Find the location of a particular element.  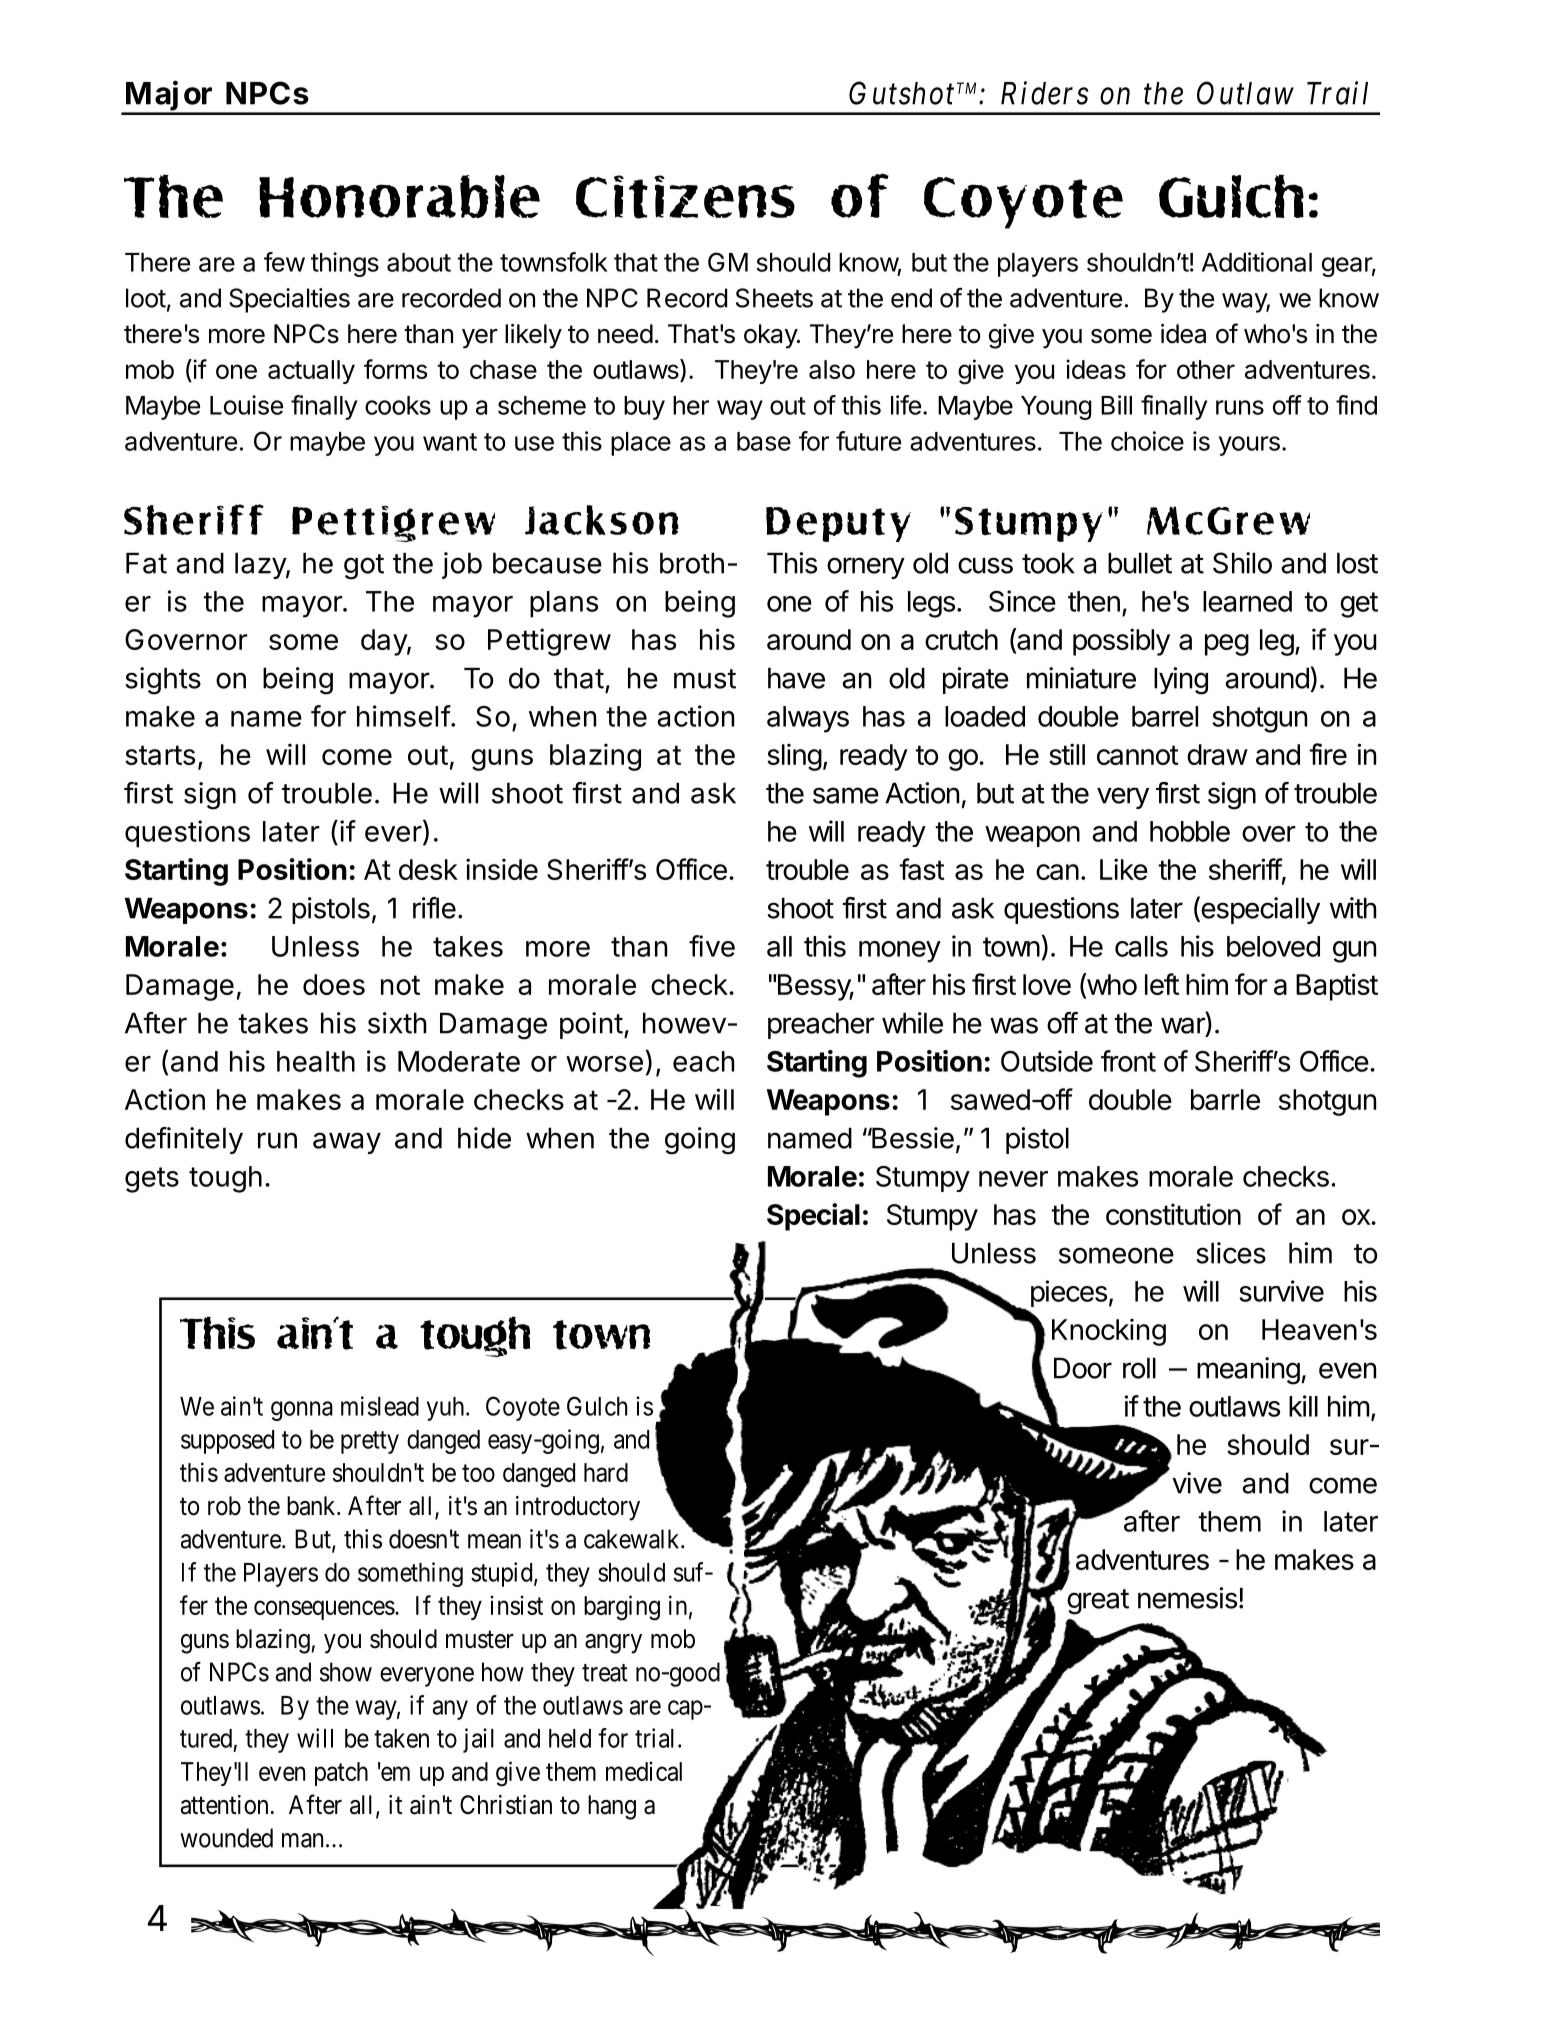

sling is located at coordinates (794, 757).
